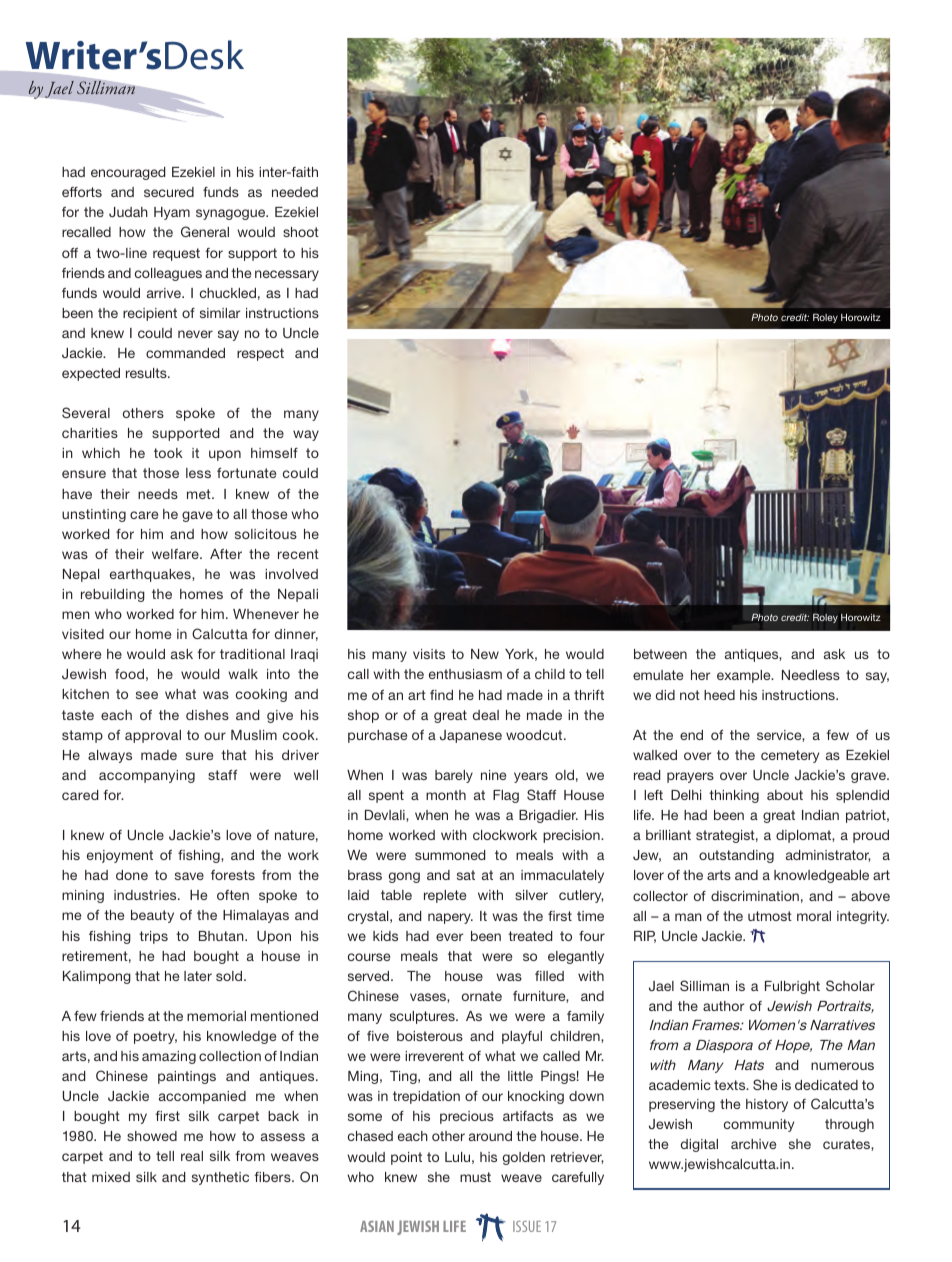  Describe the element at coordinates (295, 192) in the image. I see `needed` at that location.
